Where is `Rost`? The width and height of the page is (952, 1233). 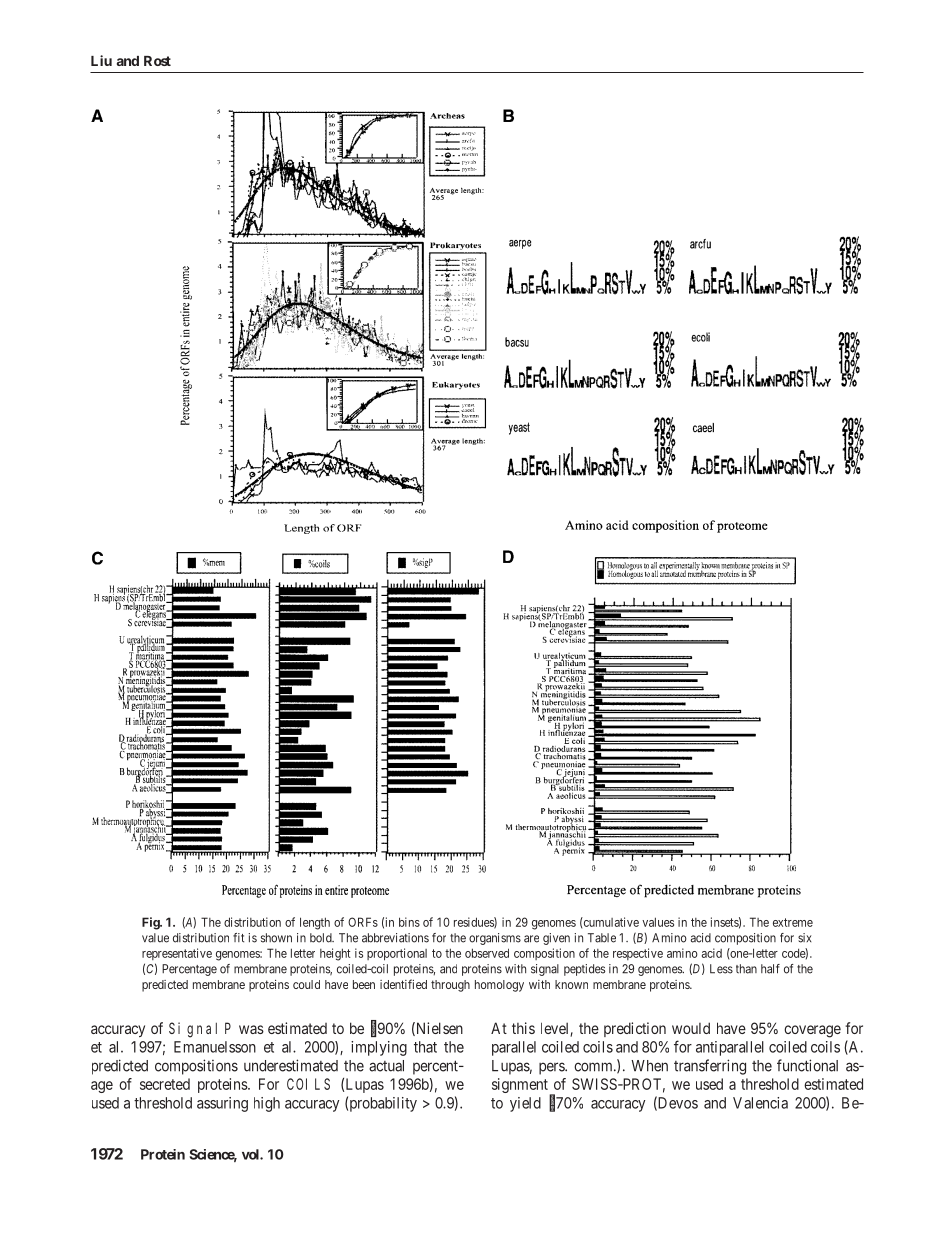 Rost is located at coordinates (157, 61).
